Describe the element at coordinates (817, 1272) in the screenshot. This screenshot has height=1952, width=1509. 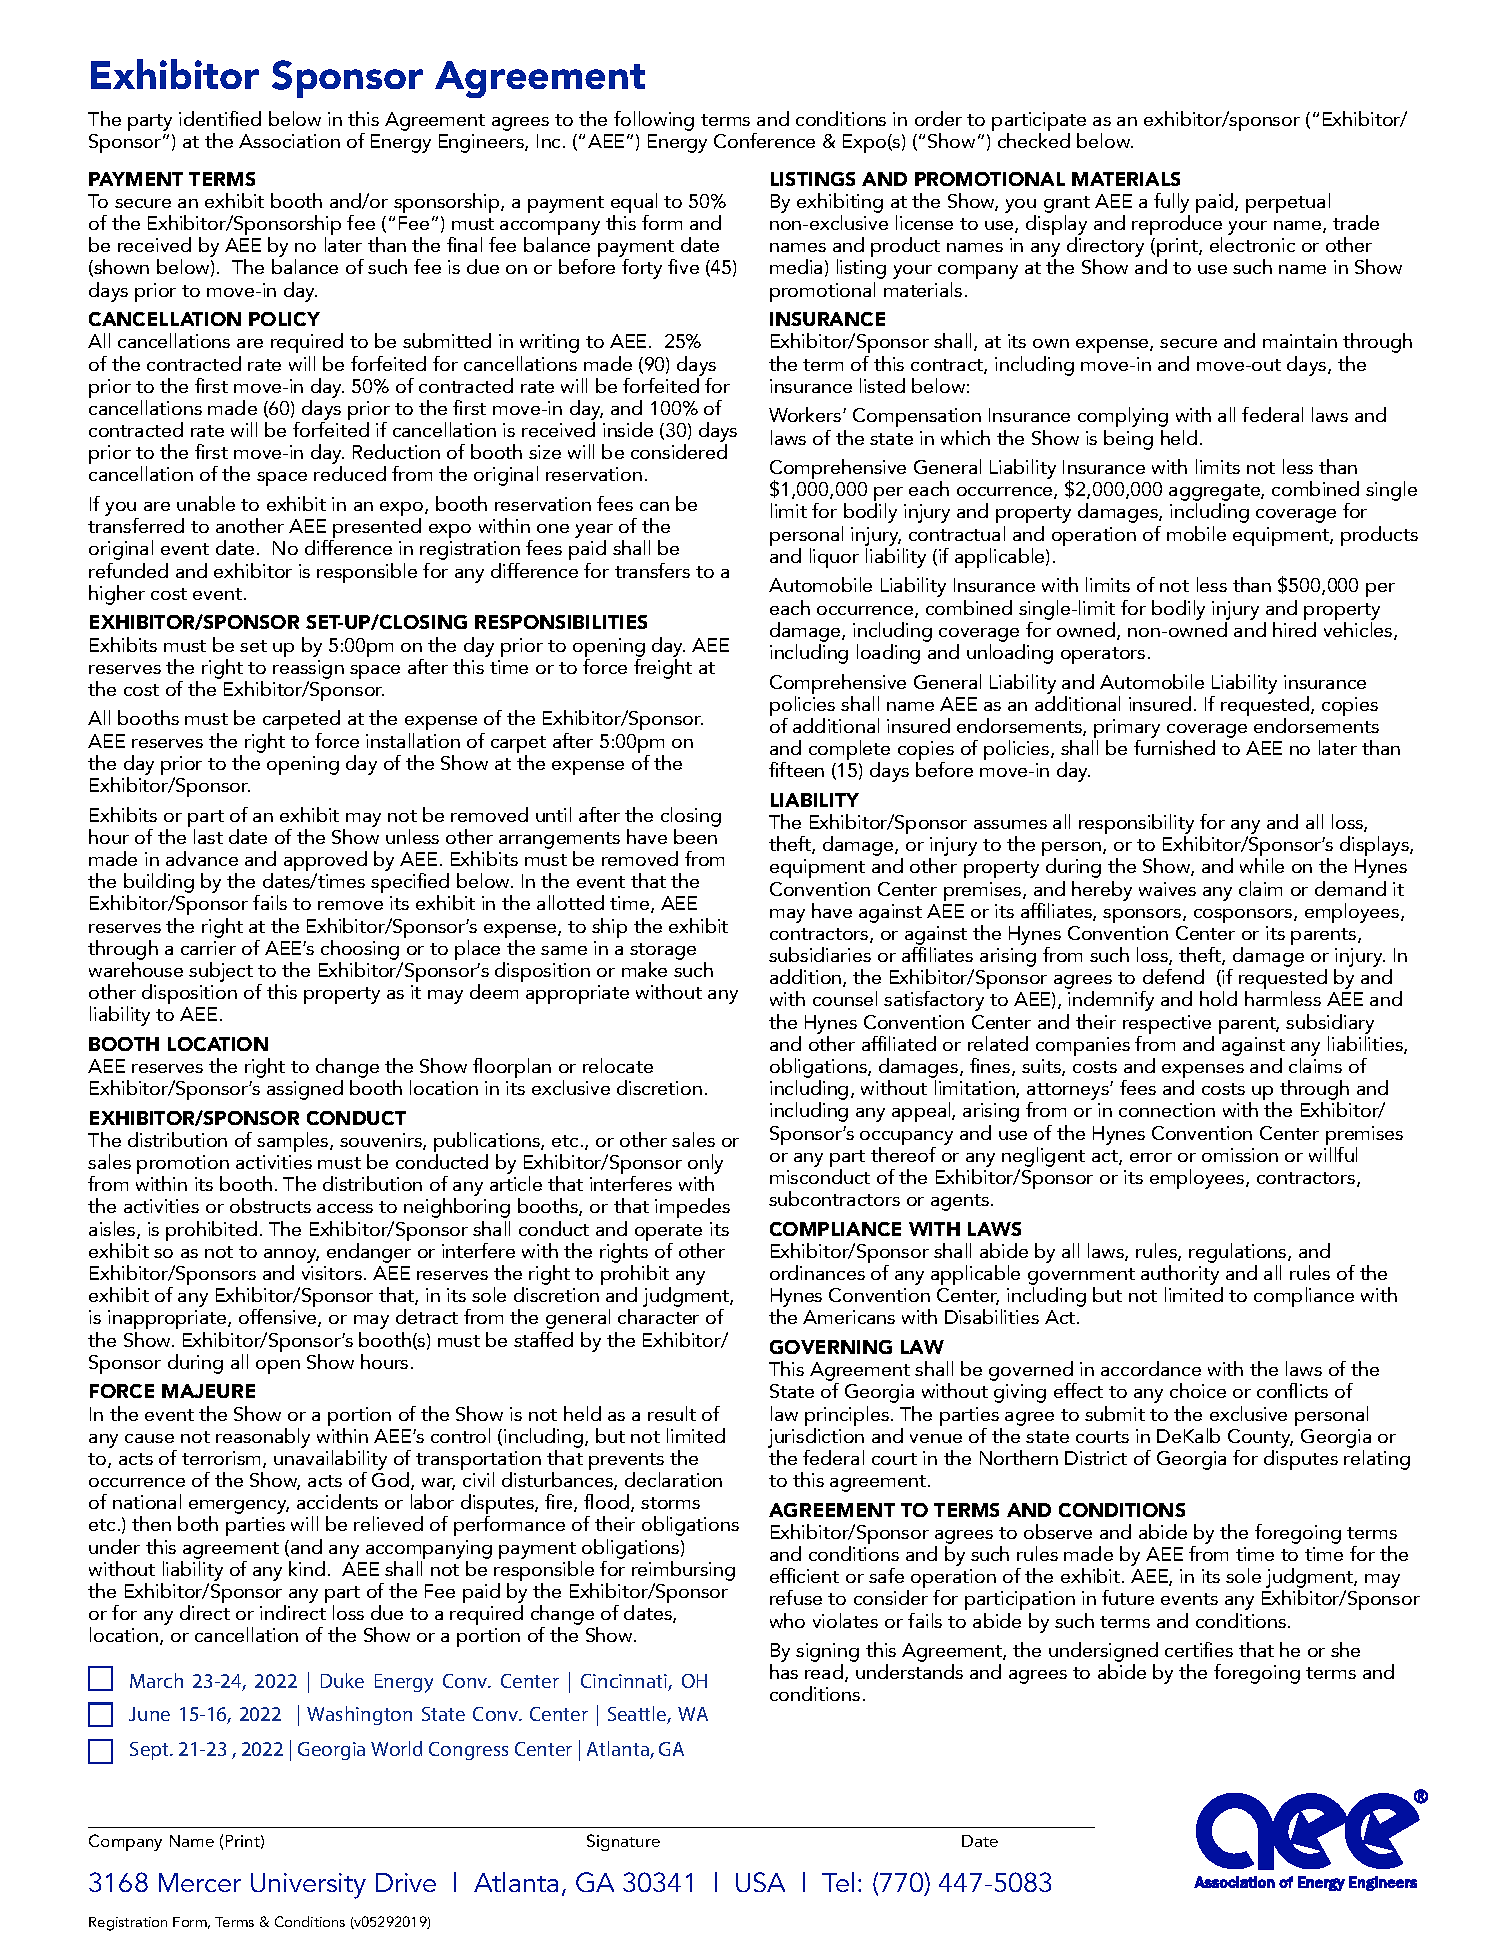
I see `ordinances` at that location.
